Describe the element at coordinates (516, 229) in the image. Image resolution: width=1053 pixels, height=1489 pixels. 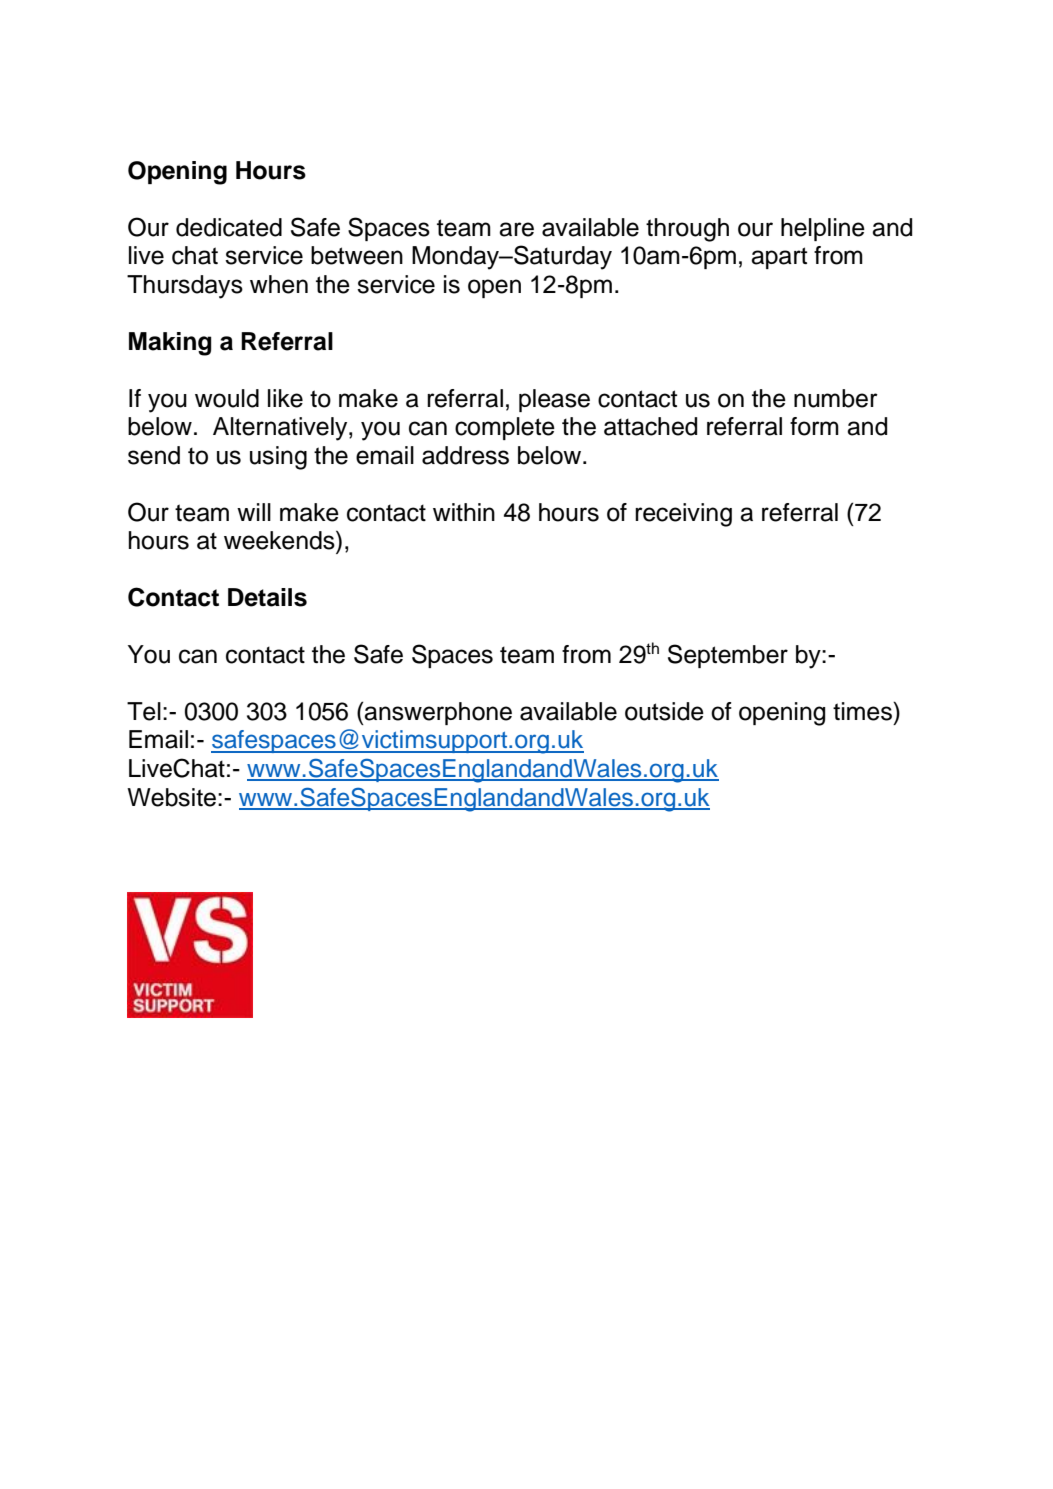
I see `are` at that location.
